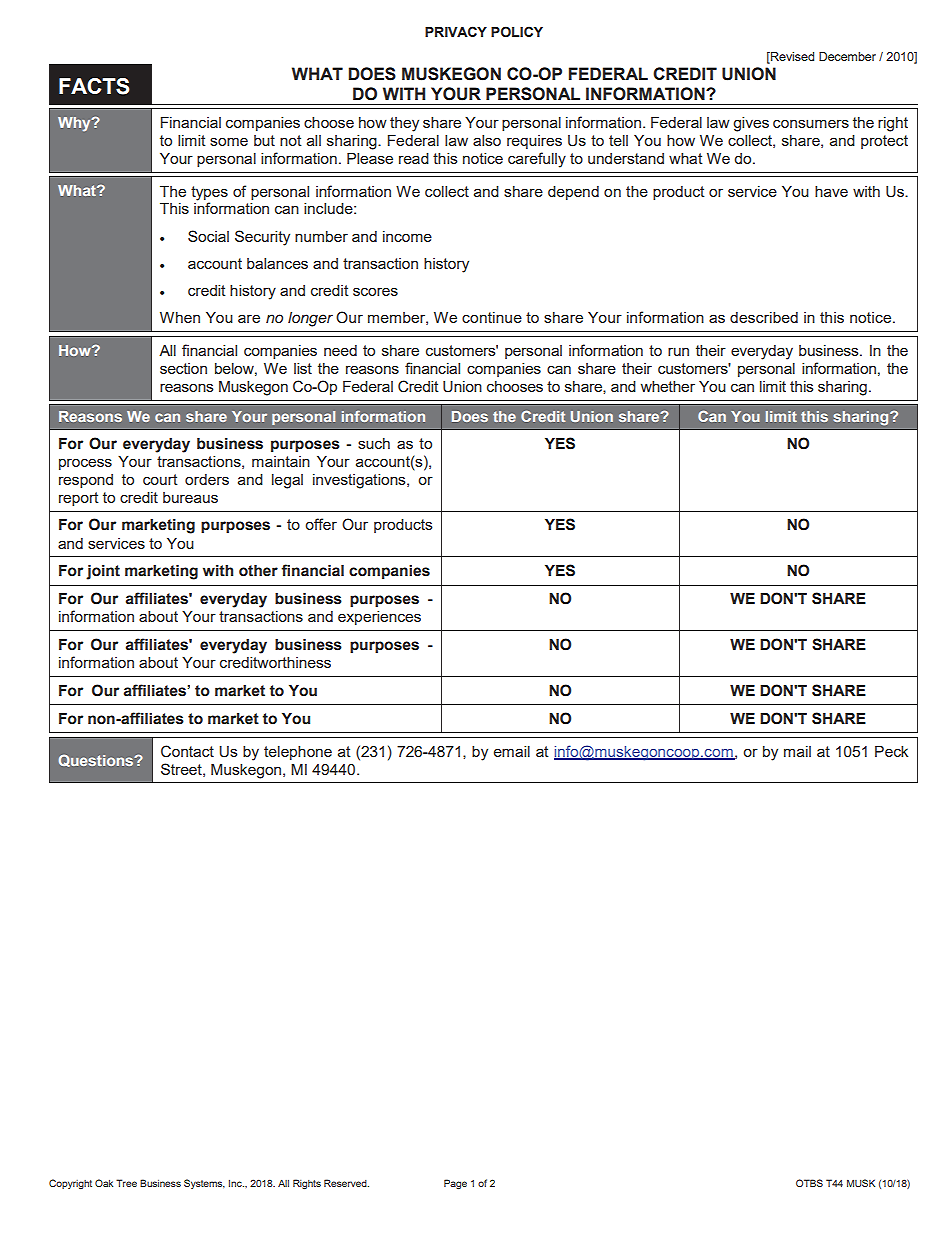  I want to click on FACTS, so click(94, 86).
